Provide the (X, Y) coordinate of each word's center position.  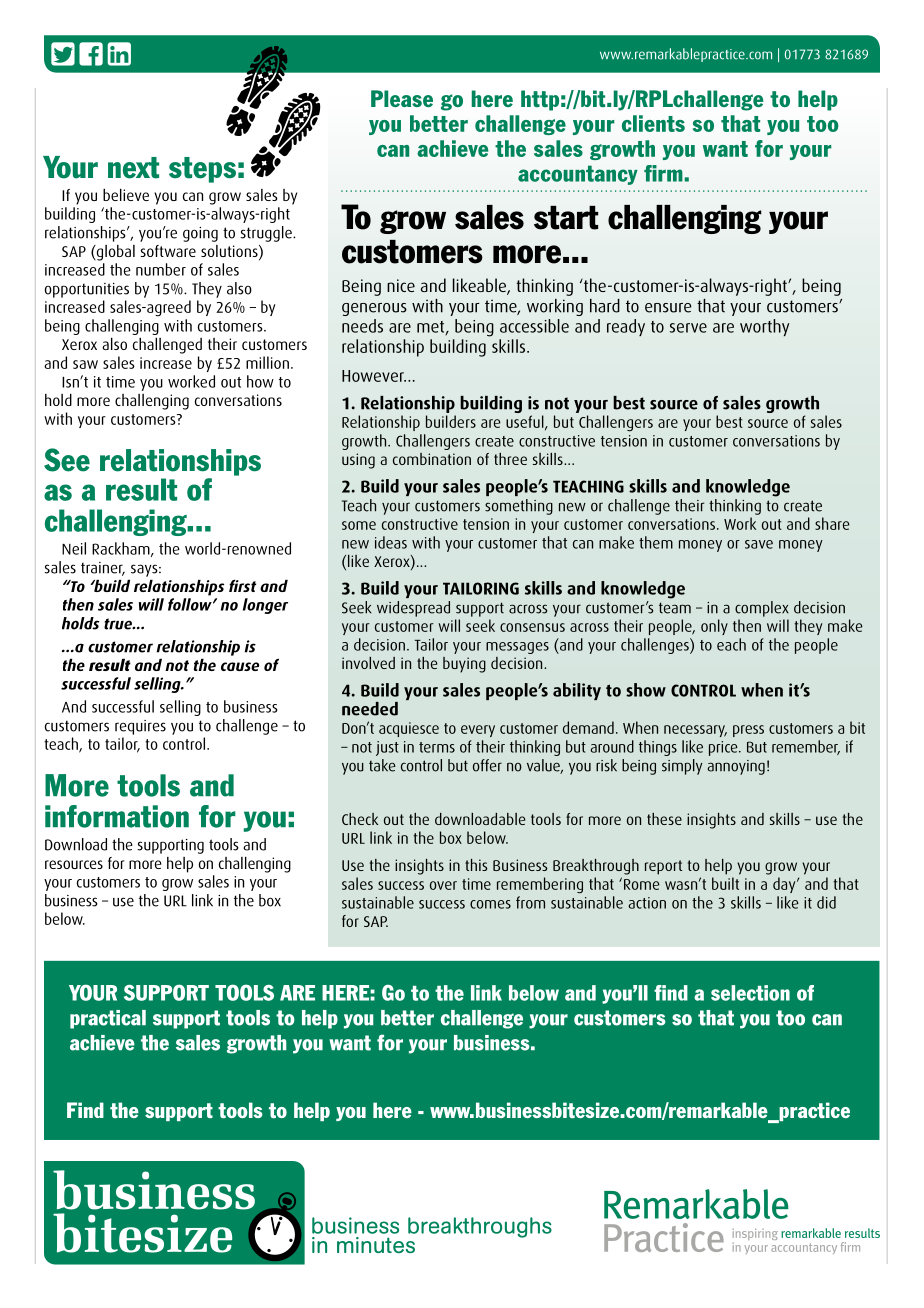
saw (85, 364)
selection (750, 993)
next (133, 168)
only (714, 627)
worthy (764, 327)
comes (490, 904)
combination (432, 459)
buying (464, 665)
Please (402, 98)
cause (240, 666)
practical (108, 1019)
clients (653, 123)
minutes (376, 1245)
